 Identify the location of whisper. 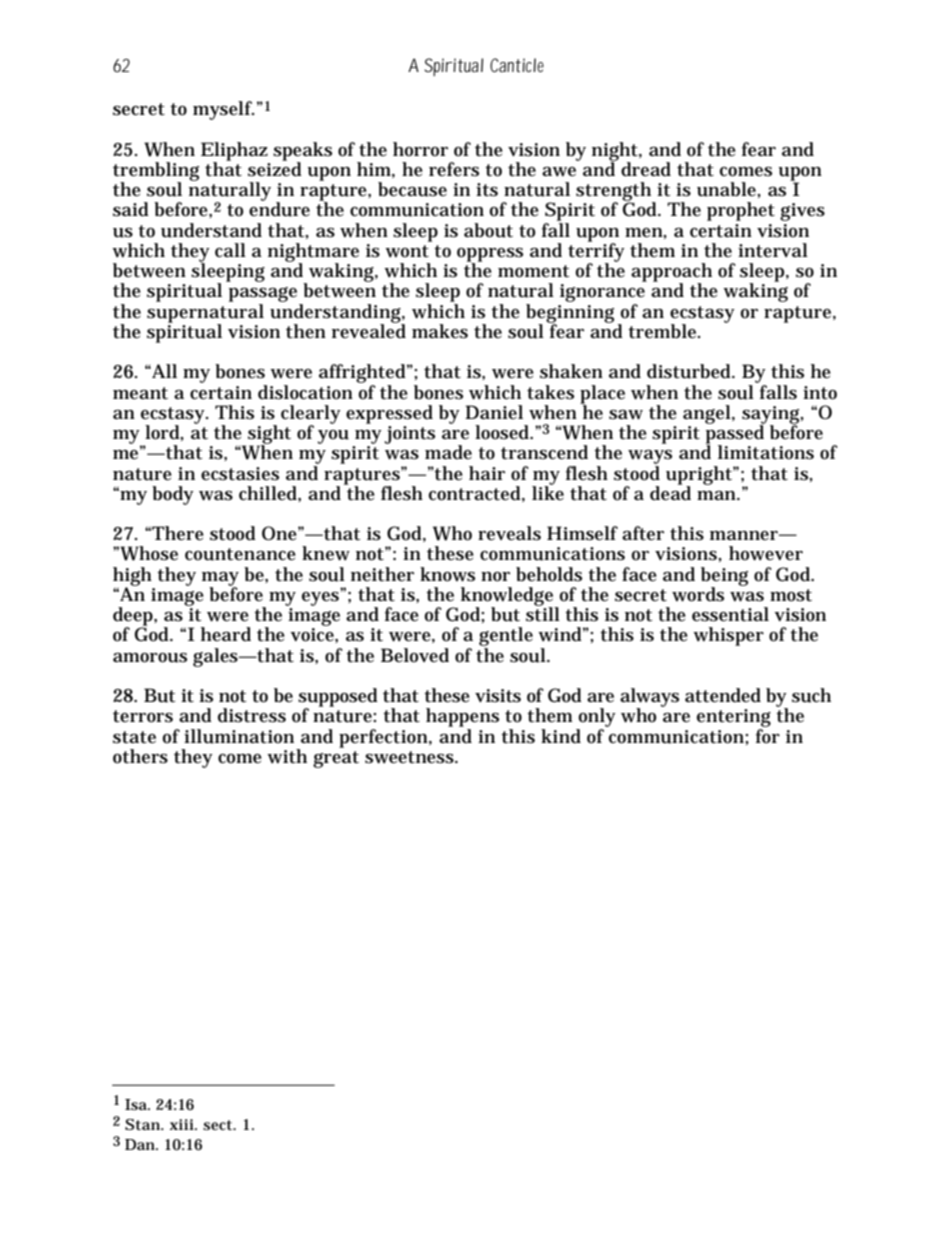
(728, 636).
